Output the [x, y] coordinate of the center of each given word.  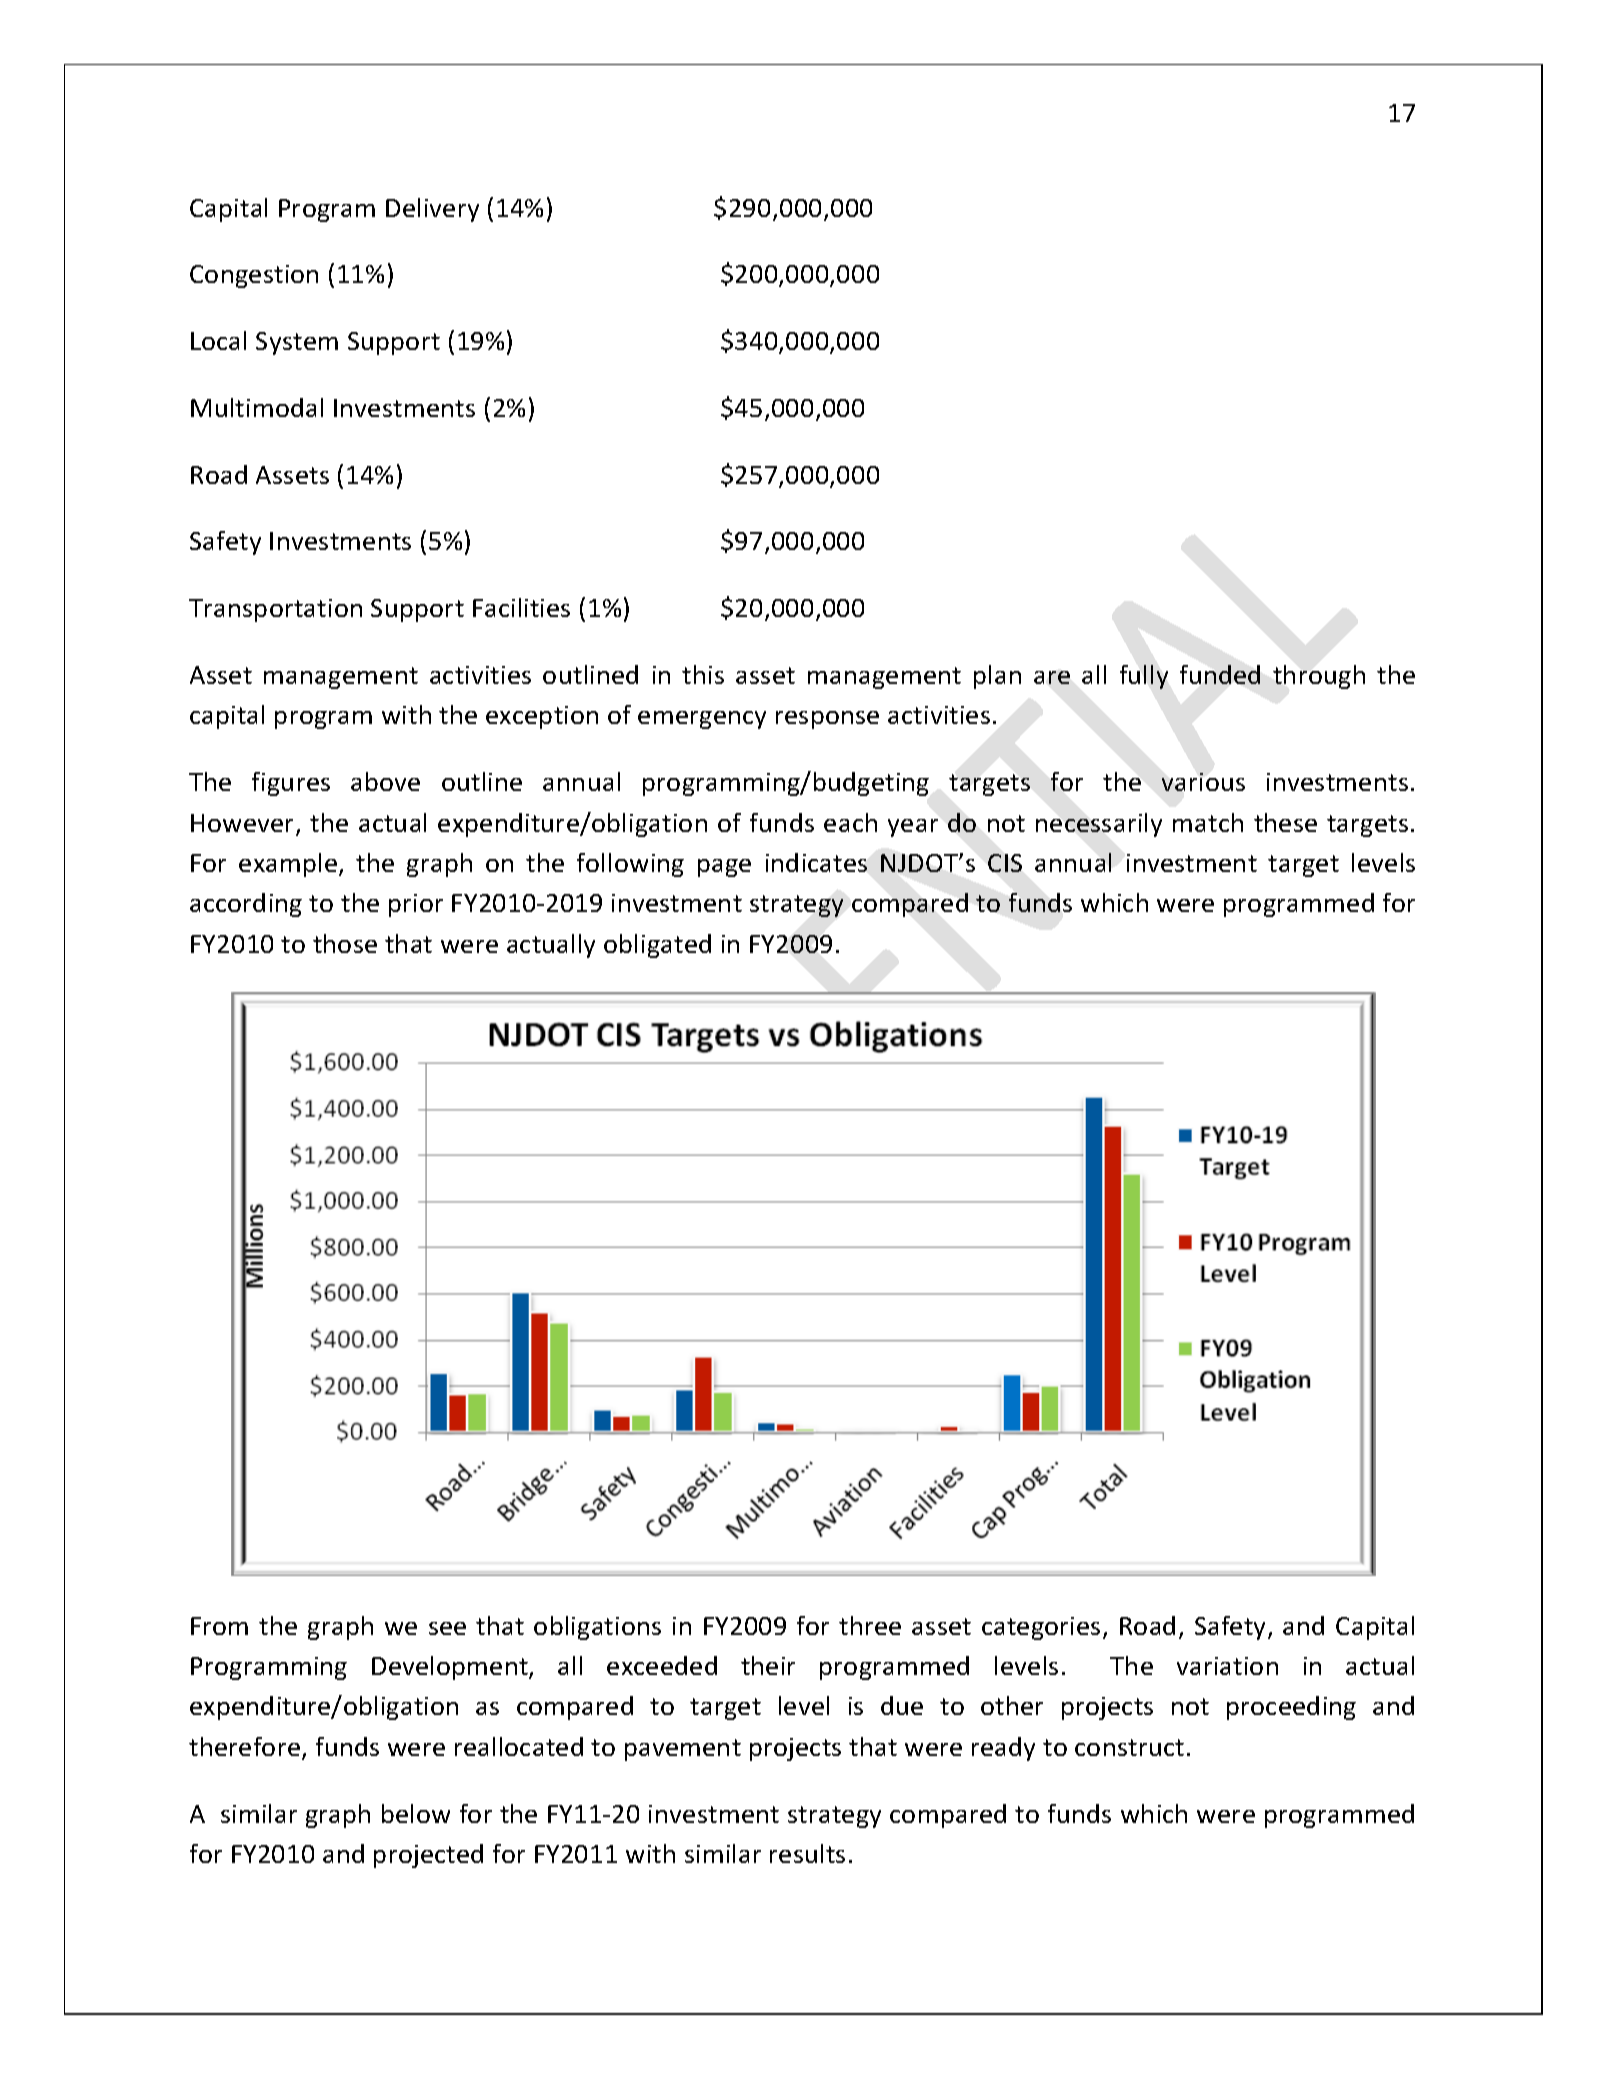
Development [451, 1668]
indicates [816, 862]
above [385, 781]
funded [1220, 674]
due [902, 1705]
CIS [1005, 863]
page [724, 868]
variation [1227, 1666]
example [289, 865]
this [703, 674]
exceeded [662, 1665]
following [630, 865]
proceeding [1291, 1708]
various [1203, 782]
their [768, 1665]
